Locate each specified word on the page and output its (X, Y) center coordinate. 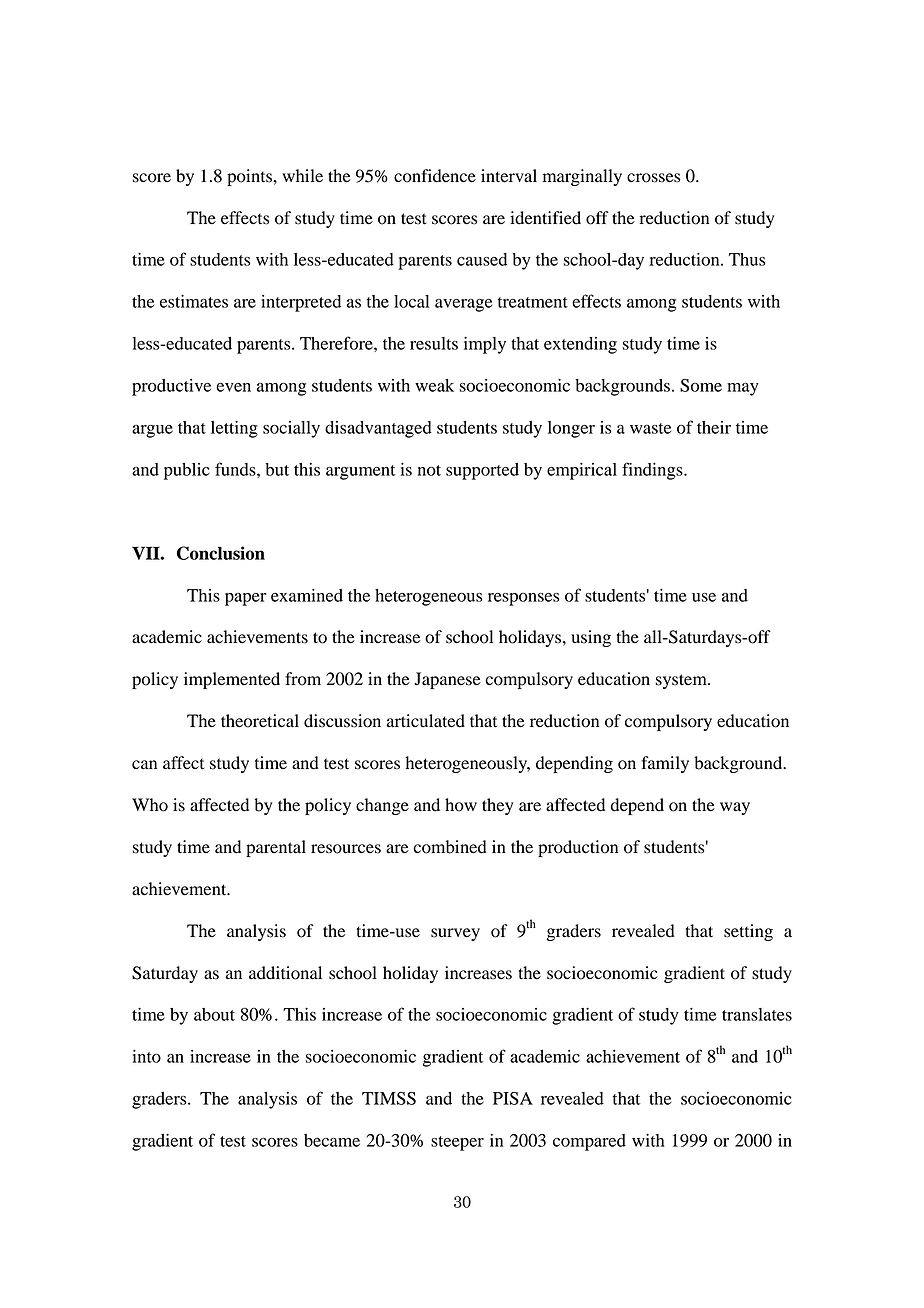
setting (748, 932)
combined (450, 847)
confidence (435, 176)
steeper (457, 1143)
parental (276, 848)
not (429, 470)
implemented (232, 680)
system (682, 681)
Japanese (447, 680)
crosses (653, 178)
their (714, 427)
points (250, 177)
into (146, 1056)
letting (234, 429)
